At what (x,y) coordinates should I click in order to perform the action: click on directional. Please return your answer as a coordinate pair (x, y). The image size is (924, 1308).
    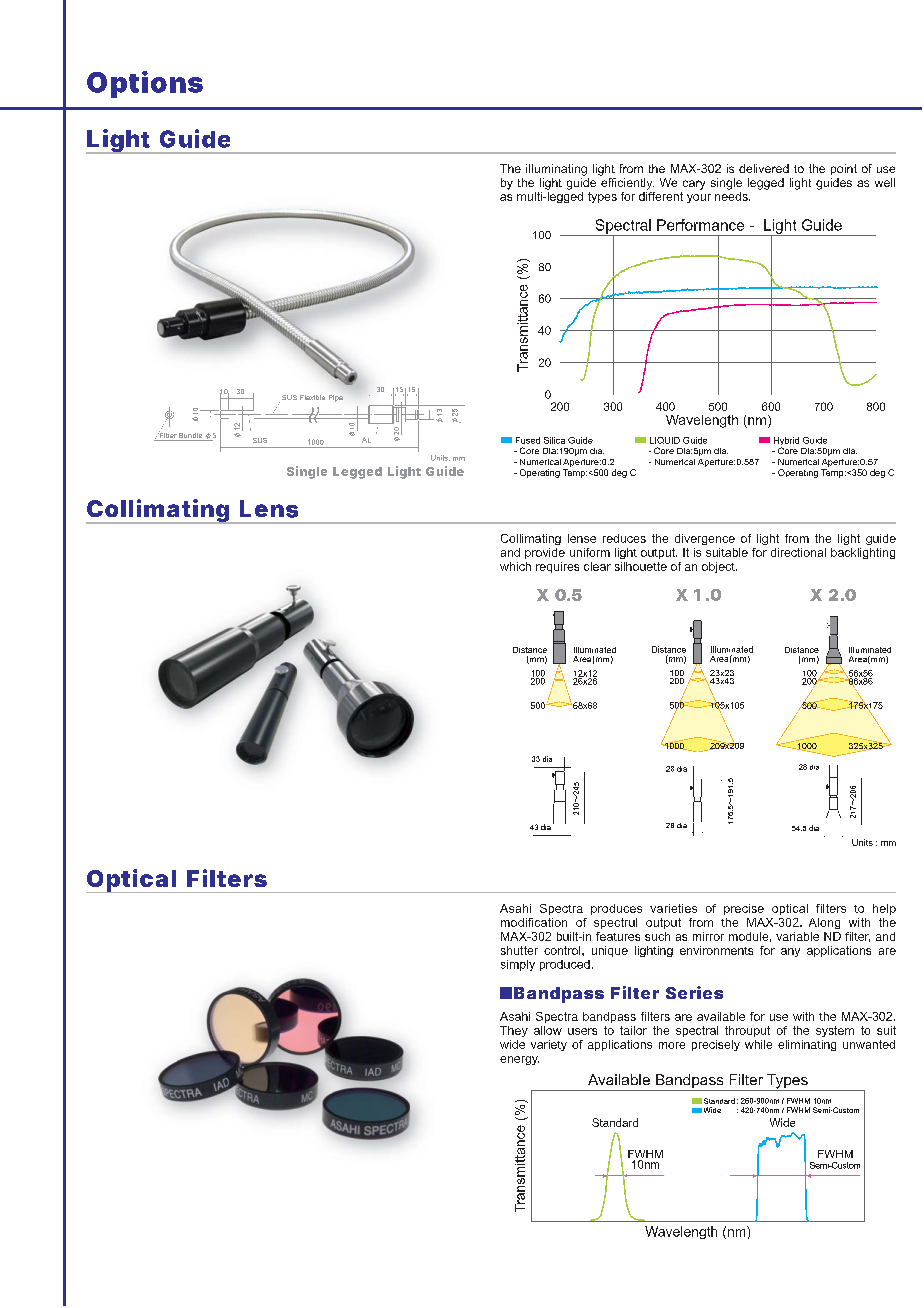
    Looking at the image, I should click on (798, 552).
